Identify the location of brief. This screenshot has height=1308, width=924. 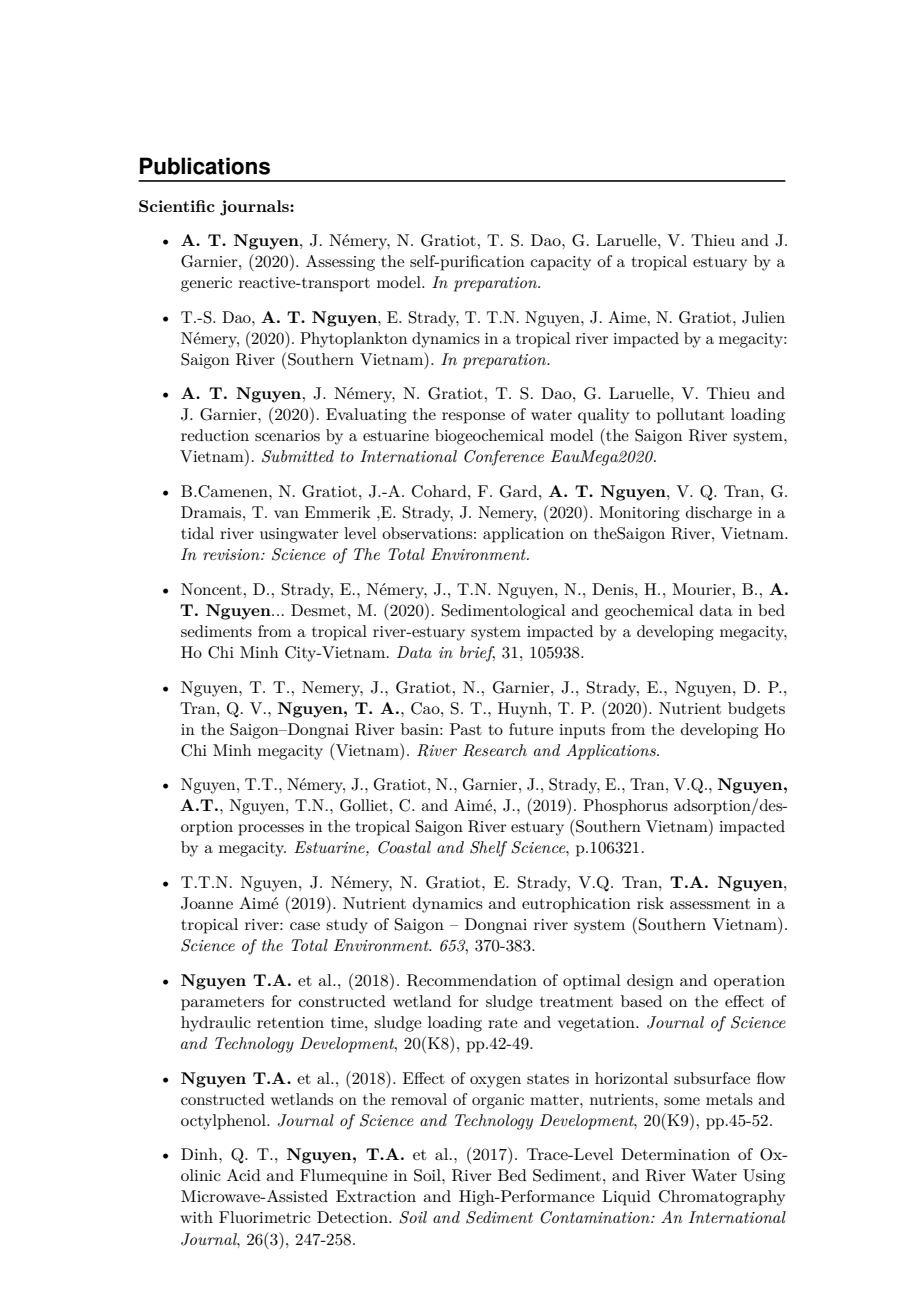
(477, 654).
